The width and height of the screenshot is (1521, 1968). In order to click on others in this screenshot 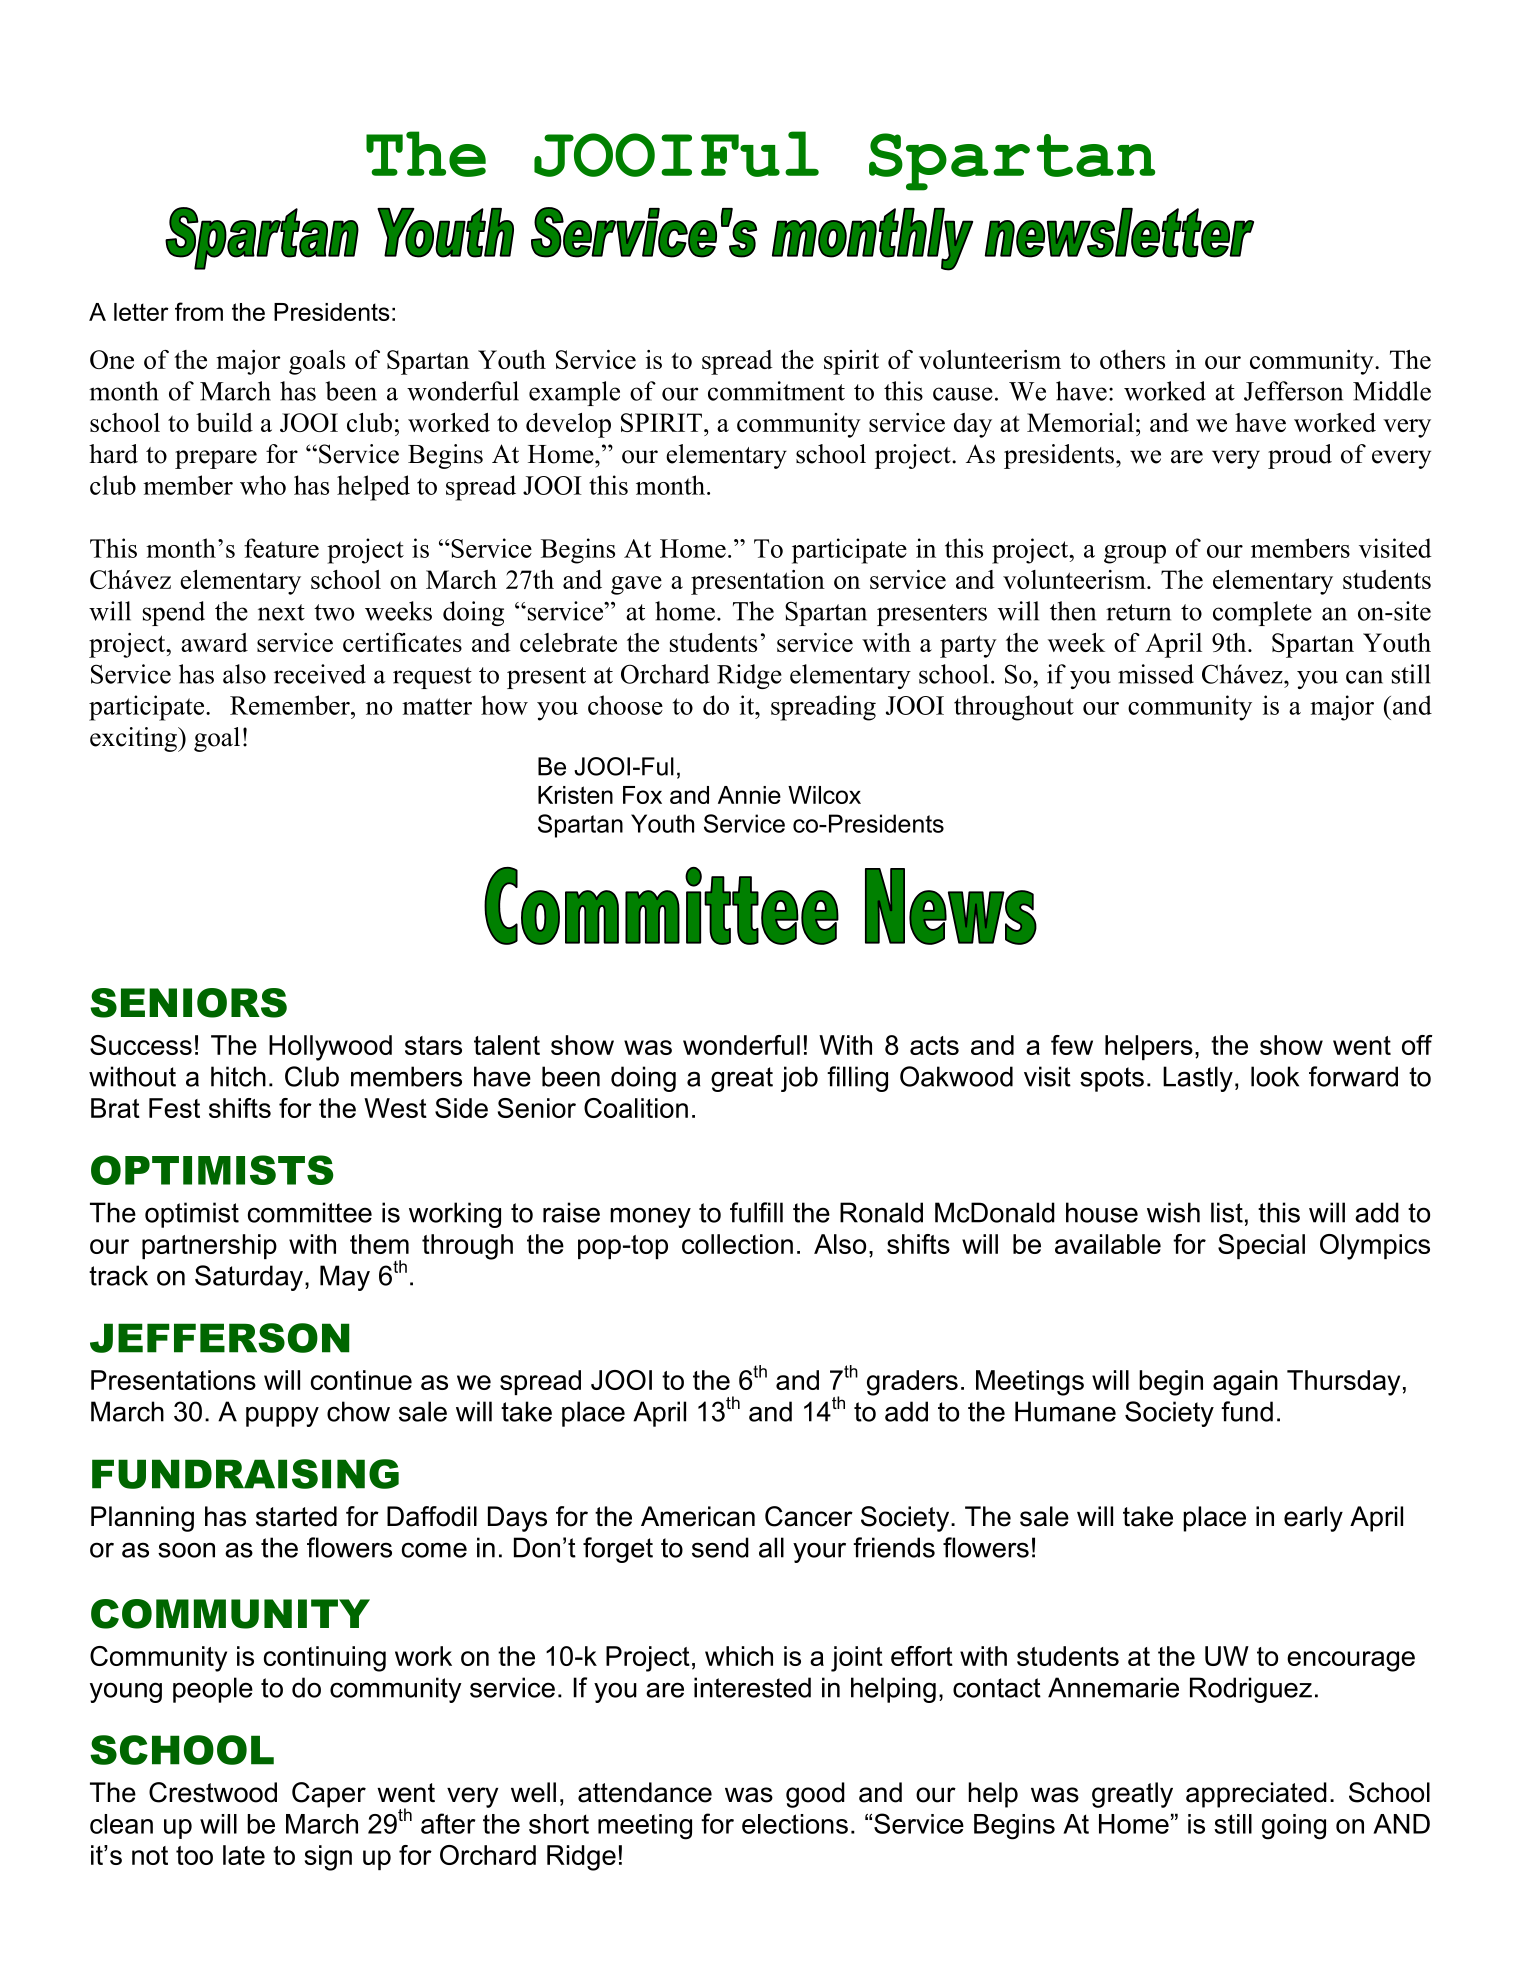, I will do `click(1132, 359)`.
